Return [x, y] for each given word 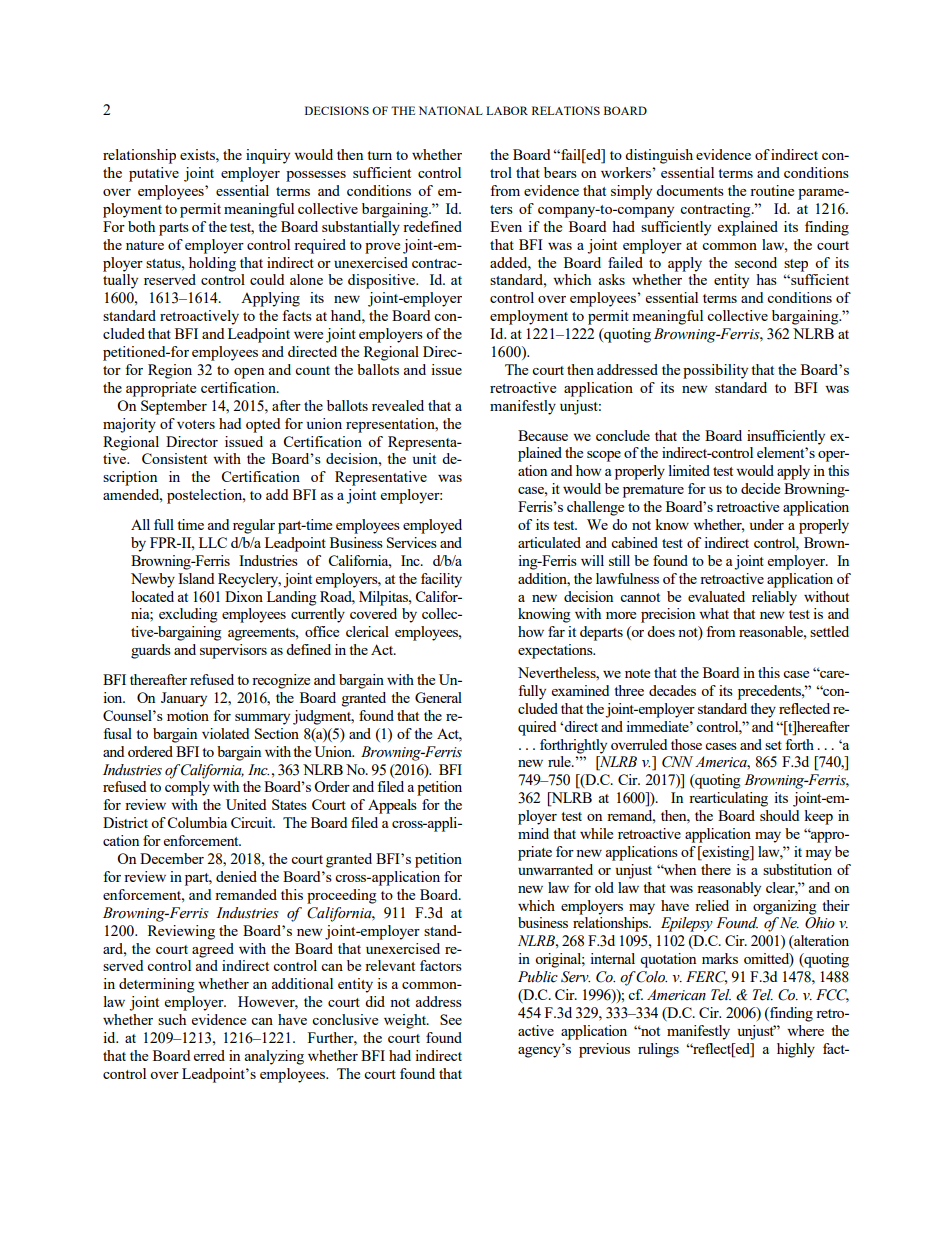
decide [760, 488]
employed [432, 526]
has [766, 279]
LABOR [507, 110]
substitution [797, 869]
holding [212, 264]
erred [209, 1055]
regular [254, 526]
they [763, 710]
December [172, 858]
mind [533, 833]
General [438, 697]
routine [772, 190]
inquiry [268, 156]
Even [506, 226]
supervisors [233, 651]
